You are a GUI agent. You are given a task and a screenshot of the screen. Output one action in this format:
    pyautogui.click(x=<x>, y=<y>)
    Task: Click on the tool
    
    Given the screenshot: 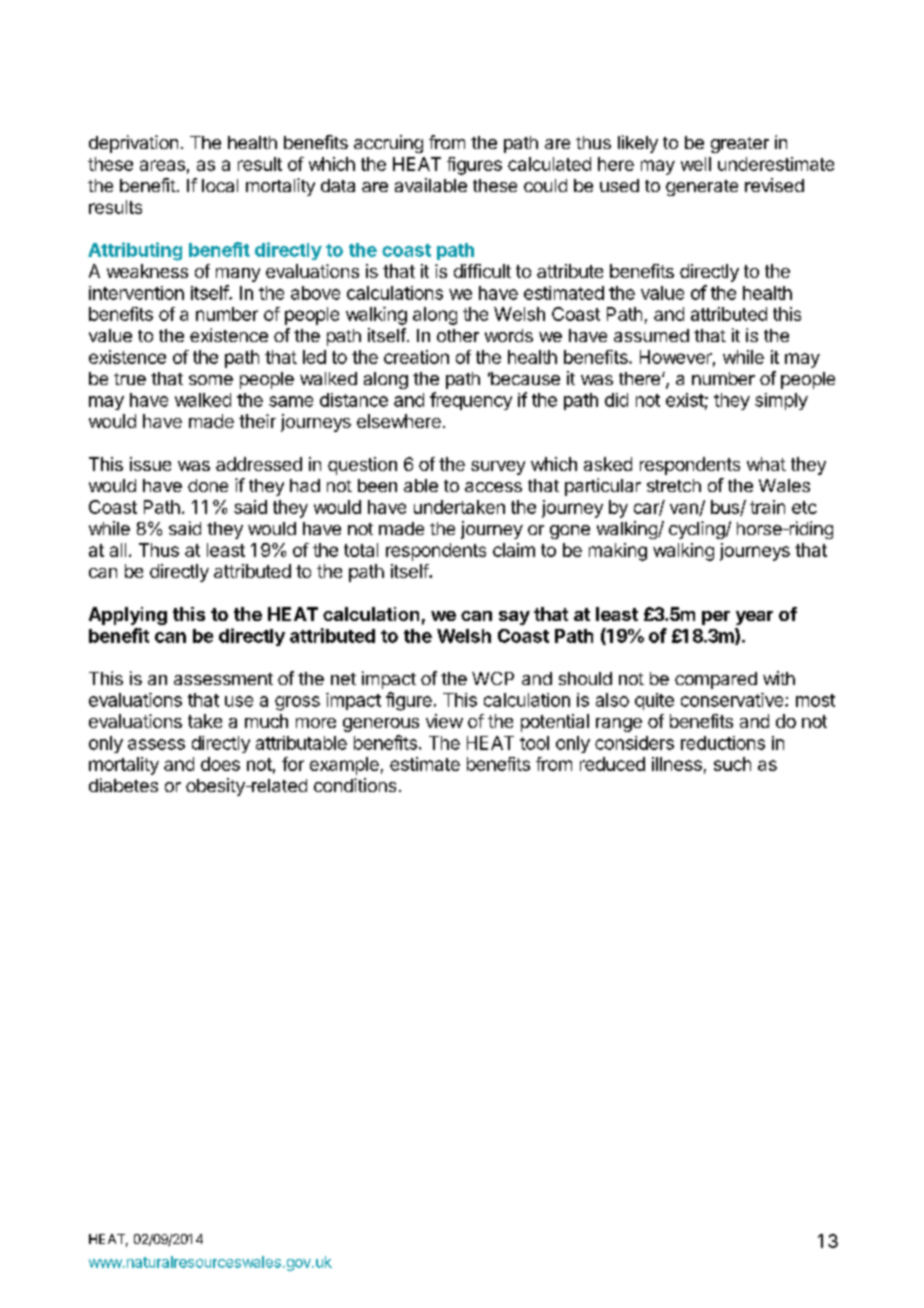 What is the action you would take?
    pyautogui.click(x=534, y=743)
